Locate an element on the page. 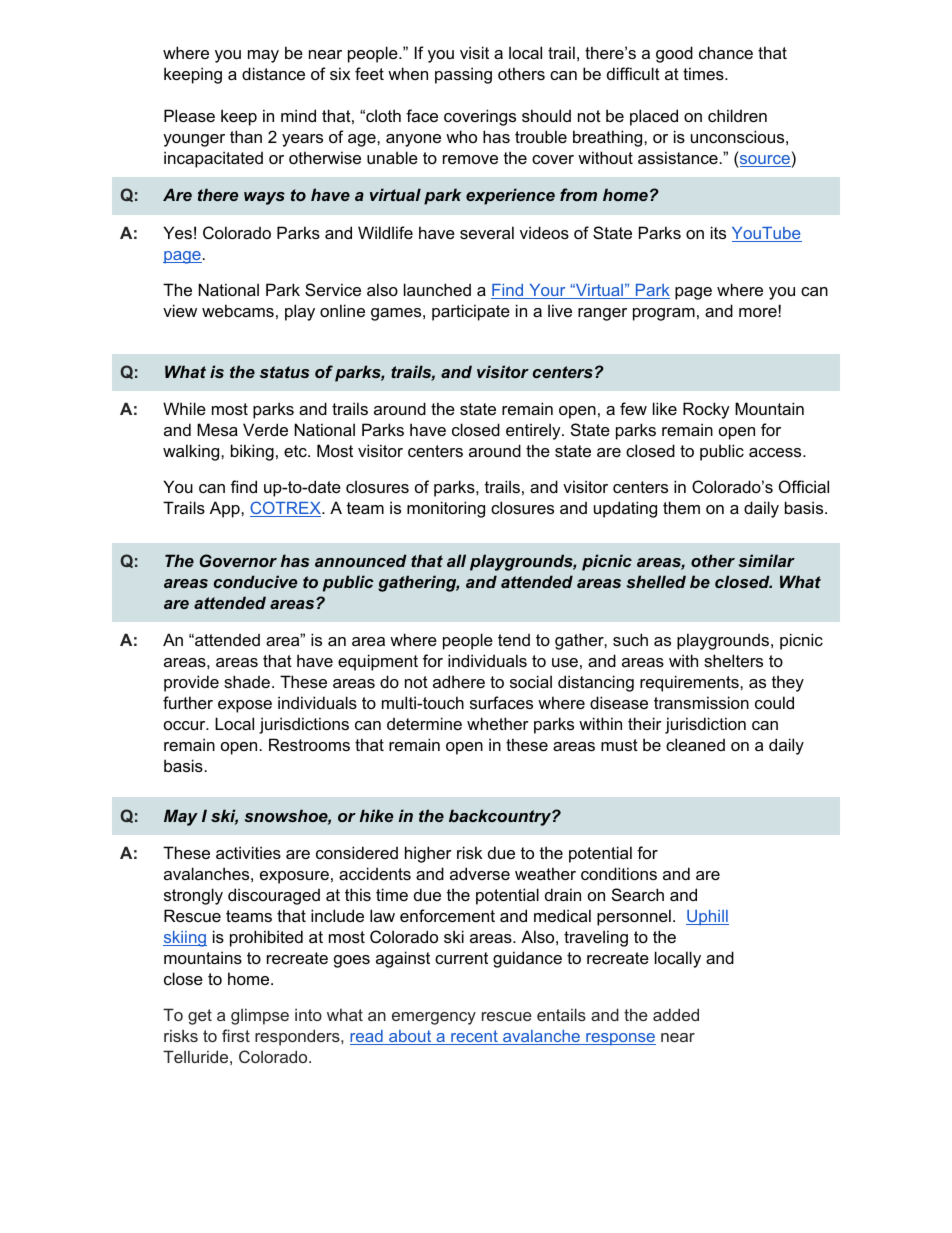 The height and width of the page is (1233, 952). Rocky is located at coordinates (706, 410).
